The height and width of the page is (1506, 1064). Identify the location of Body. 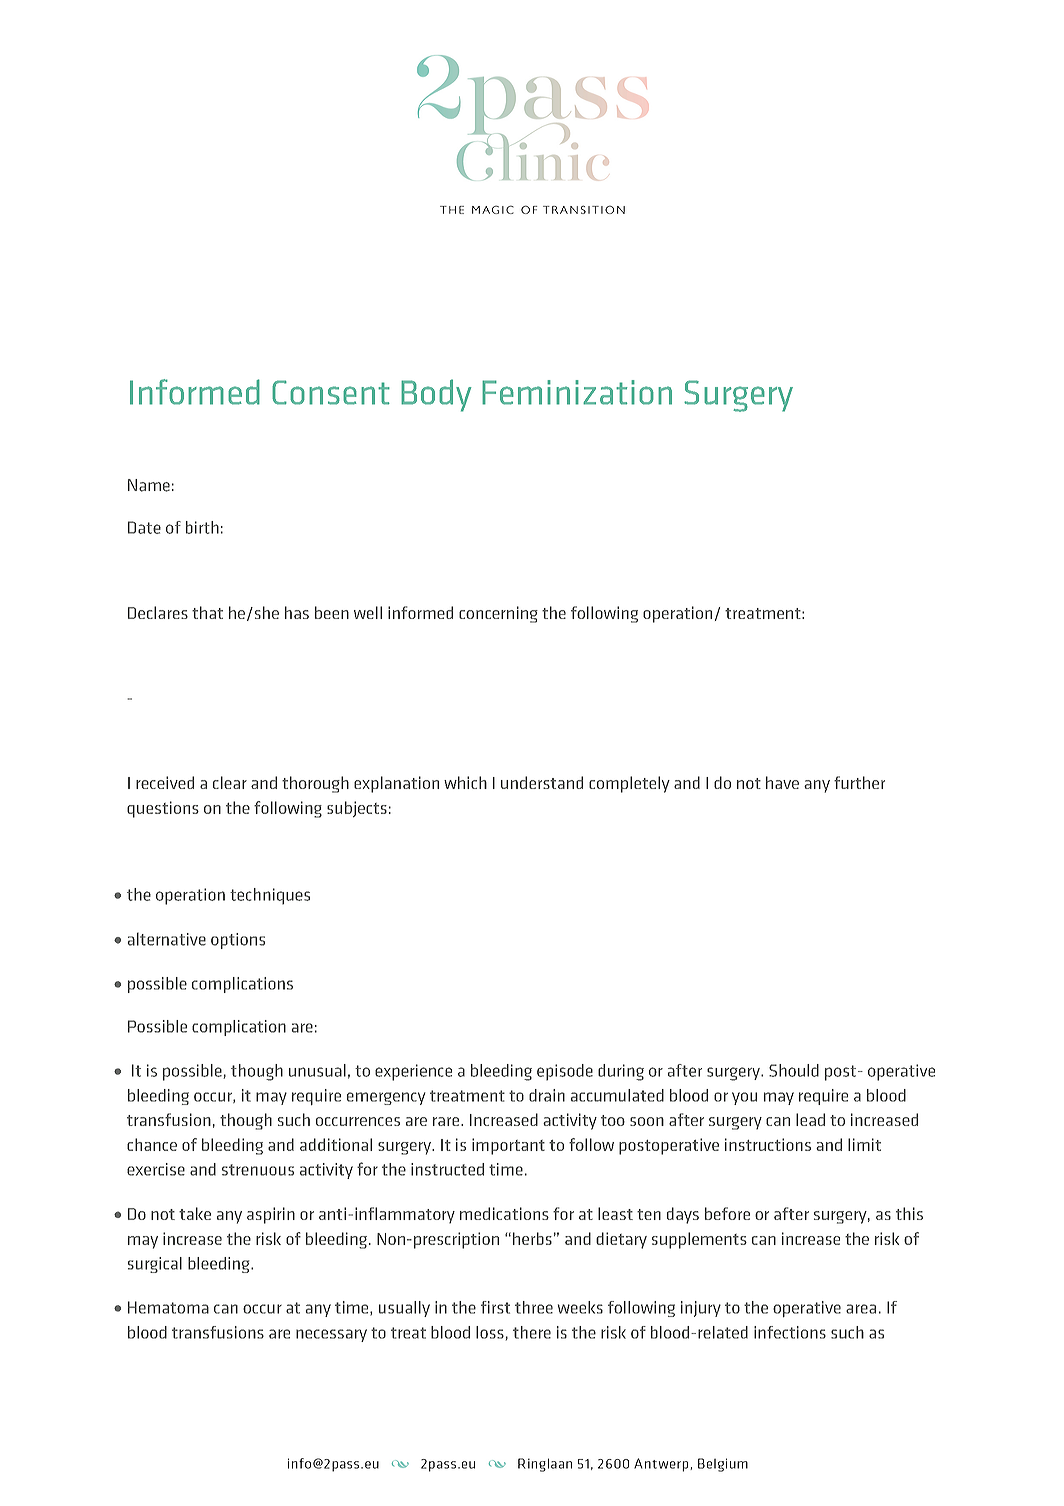
(436, 395).
